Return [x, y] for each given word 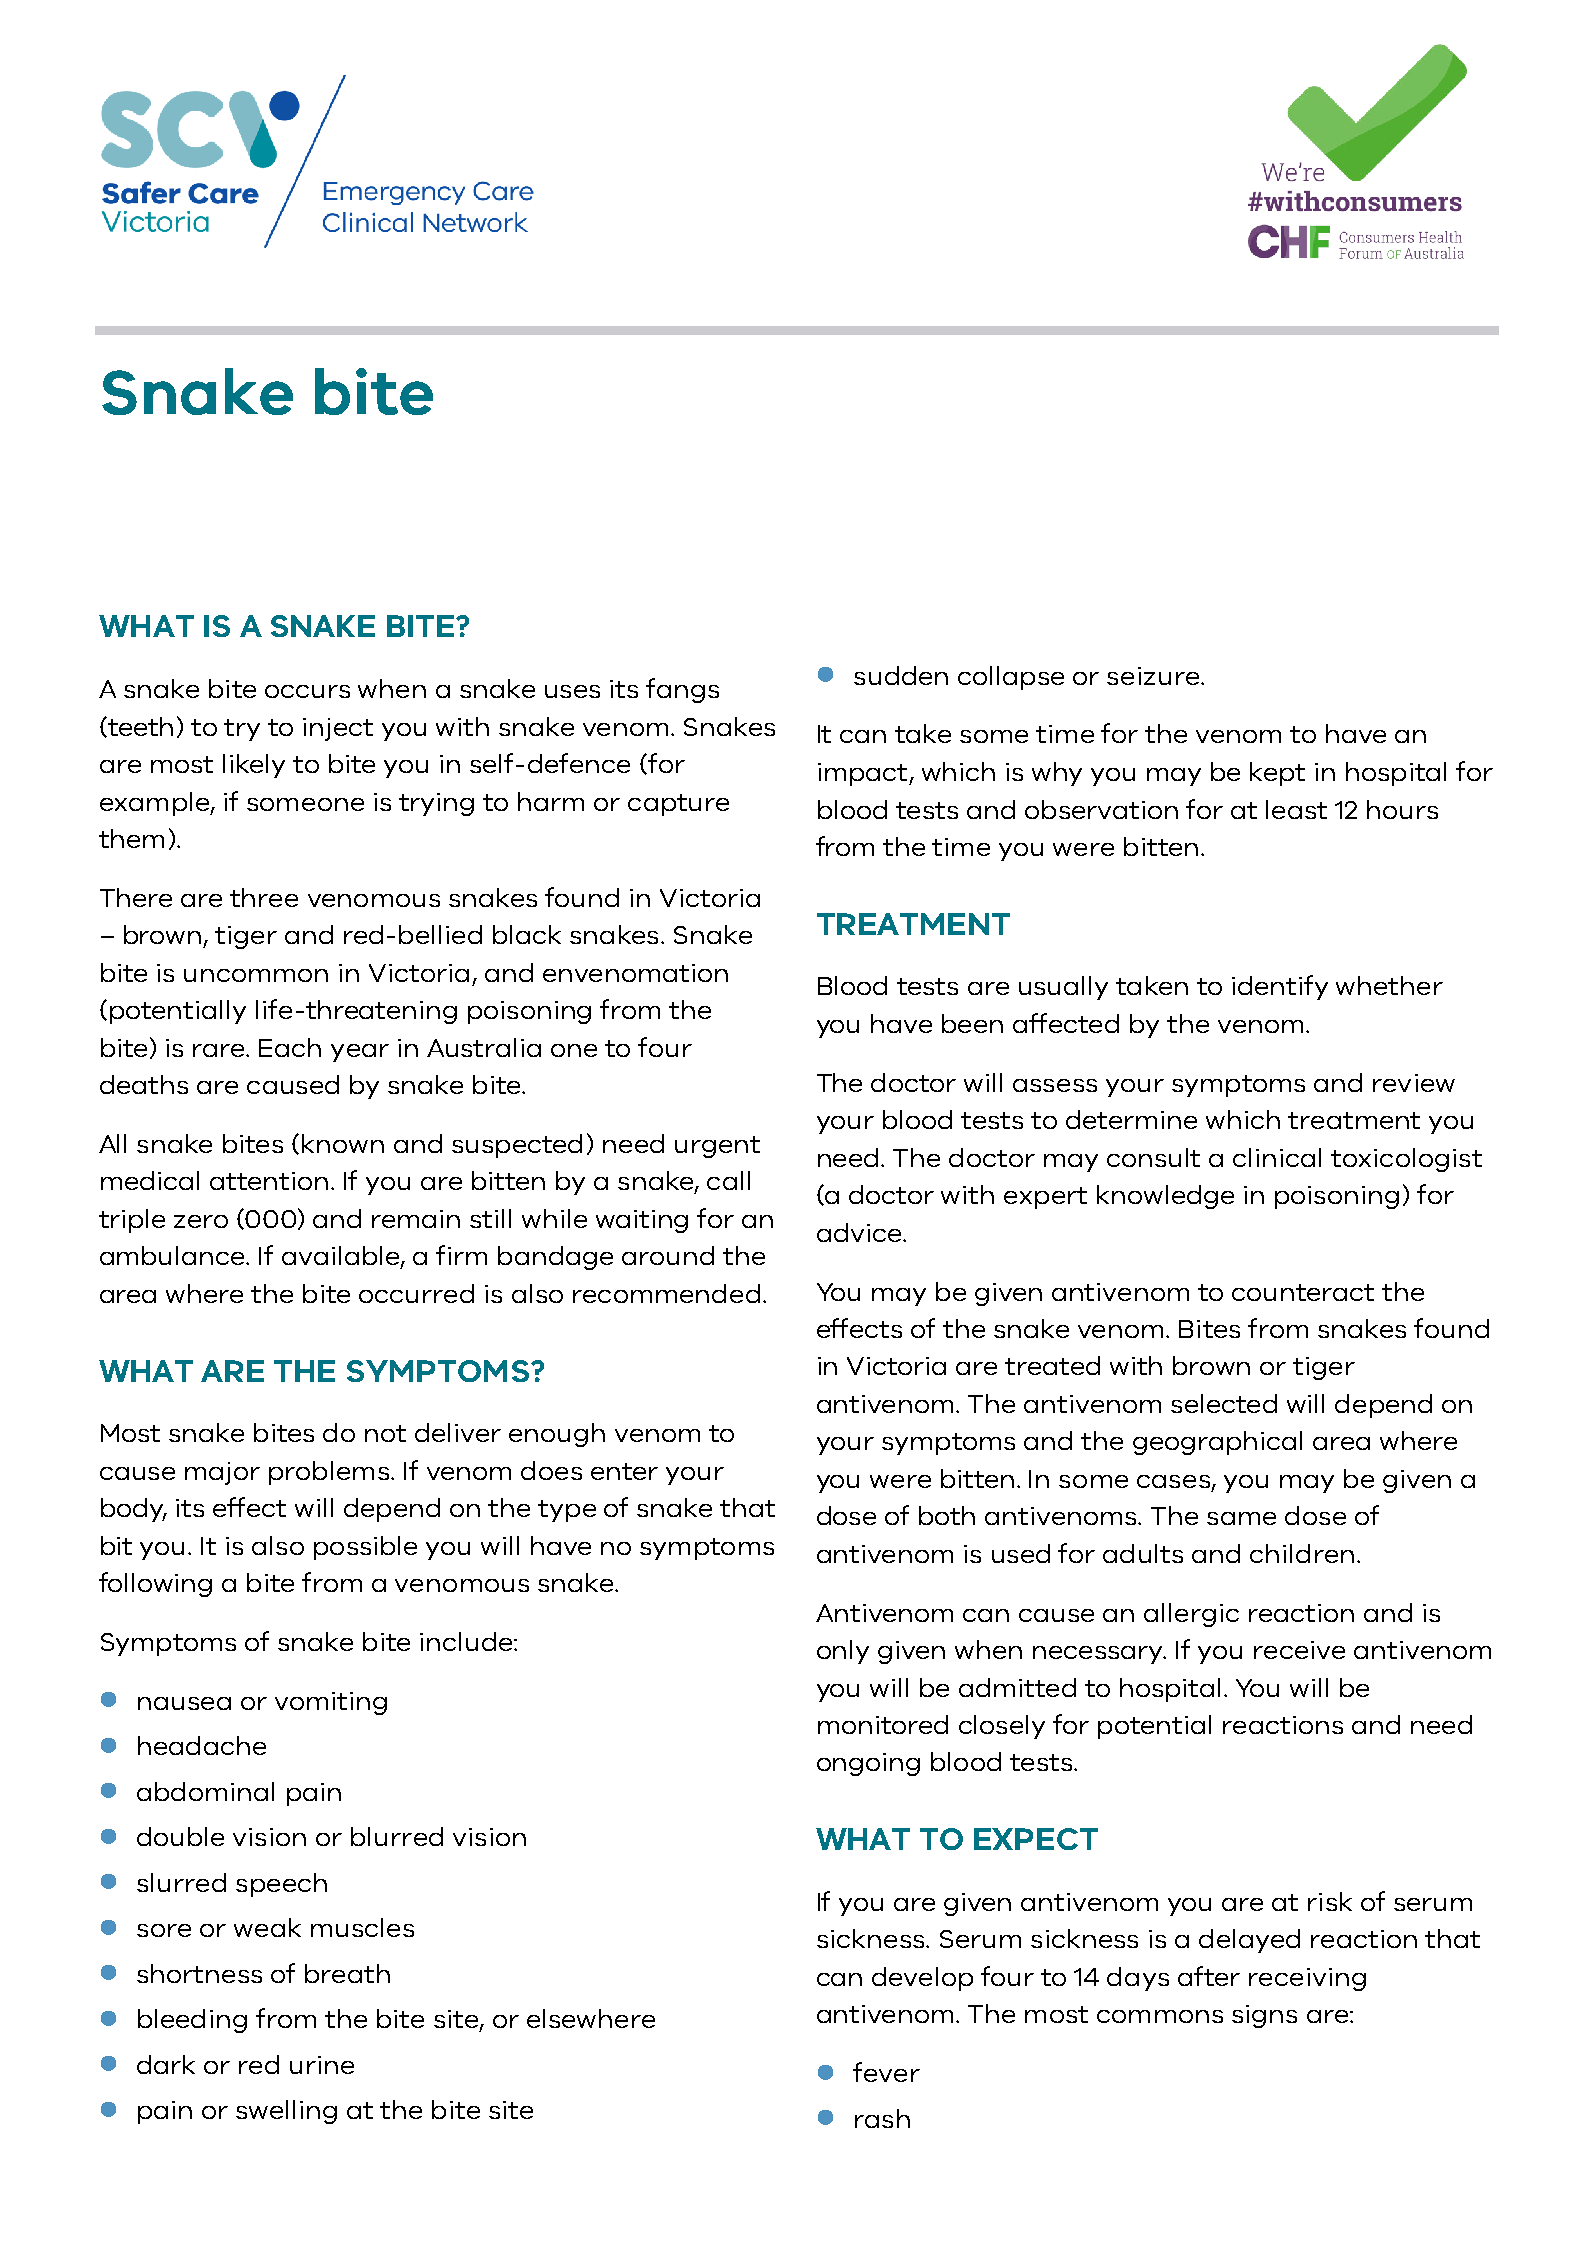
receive [1299, 1650]
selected [1224, 1403]
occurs [307, 691]
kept [1277, 774]
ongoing [868, 1764]
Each [290, 1047]
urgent [717, 1147]
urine [322, 2065]
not [385, 1433]
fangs [682, 690]
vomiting [331, 1703]
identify [1280, 987]
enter [624, 1471]
